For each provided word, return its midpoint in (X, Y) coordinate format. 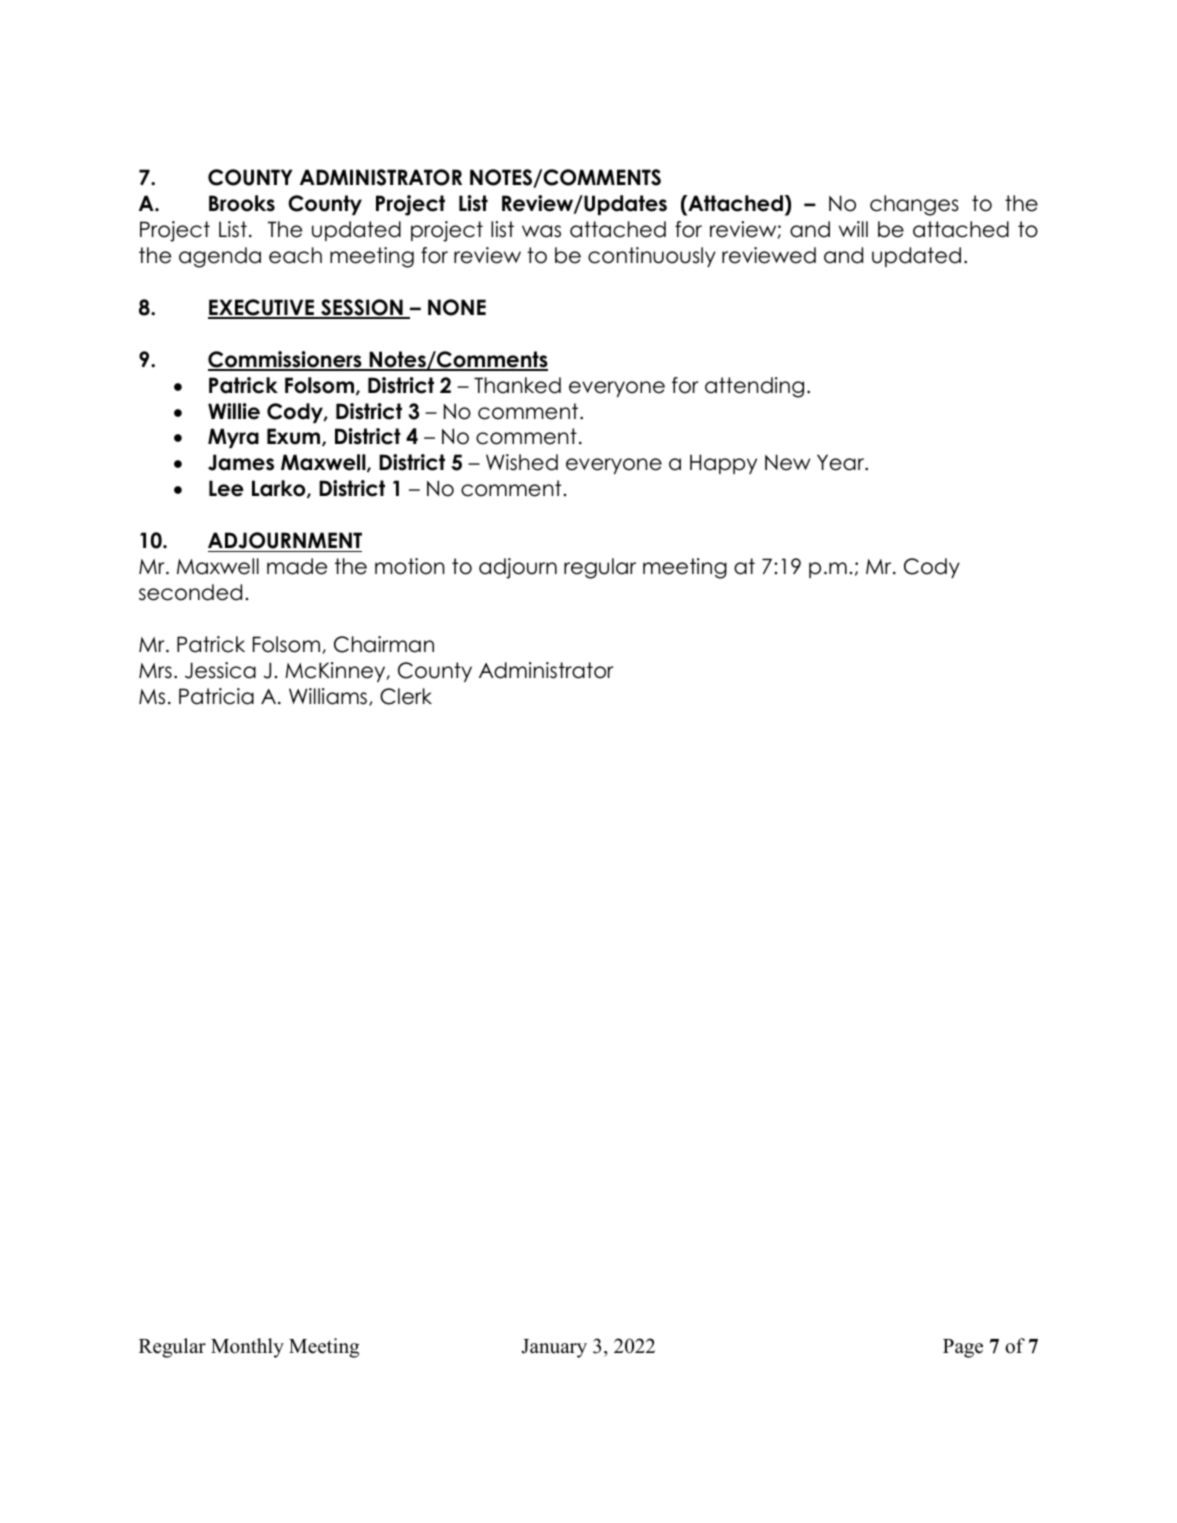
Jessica (220, 670)
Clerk (406, 696)
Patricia (216, 696)
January (554, 1348)
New (788, 462)
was (541, 231)
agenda (220, 257)
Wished (522, 462)
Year (841, 462)
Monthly (247, 1348)
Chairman (384, 644)
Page (963, 1348)
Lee (226, 488)
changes (914, 205)
